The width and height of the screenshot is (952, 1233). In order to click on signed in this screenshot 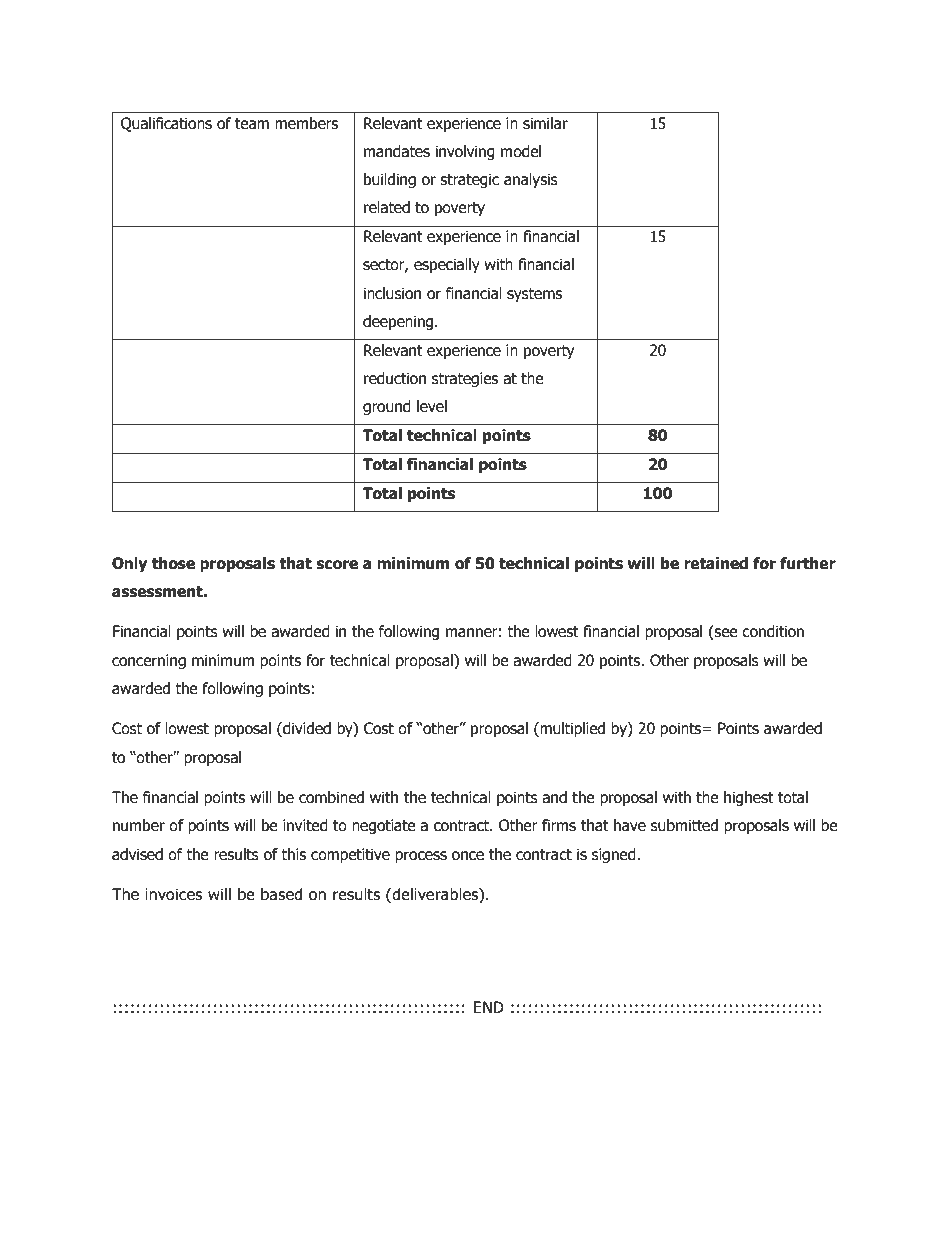, I will do `click(615, 855)`.
